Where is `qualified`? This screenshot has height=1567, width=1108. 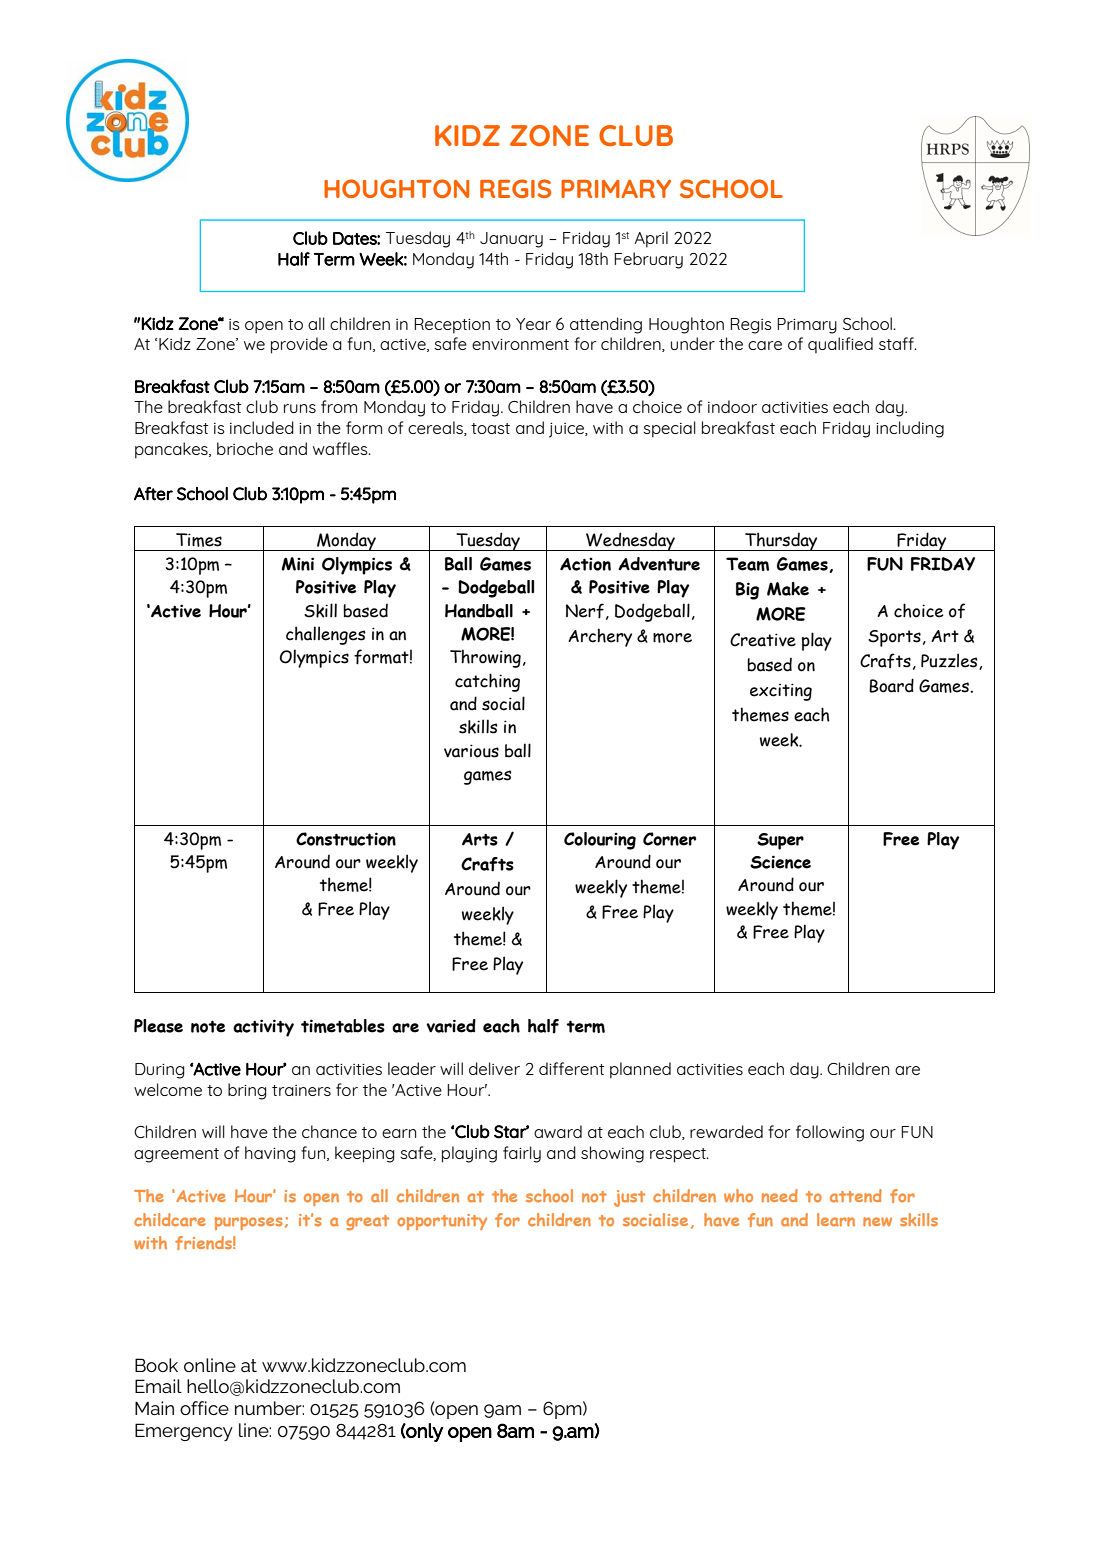
qualified is located at coordinates (840, 345).
